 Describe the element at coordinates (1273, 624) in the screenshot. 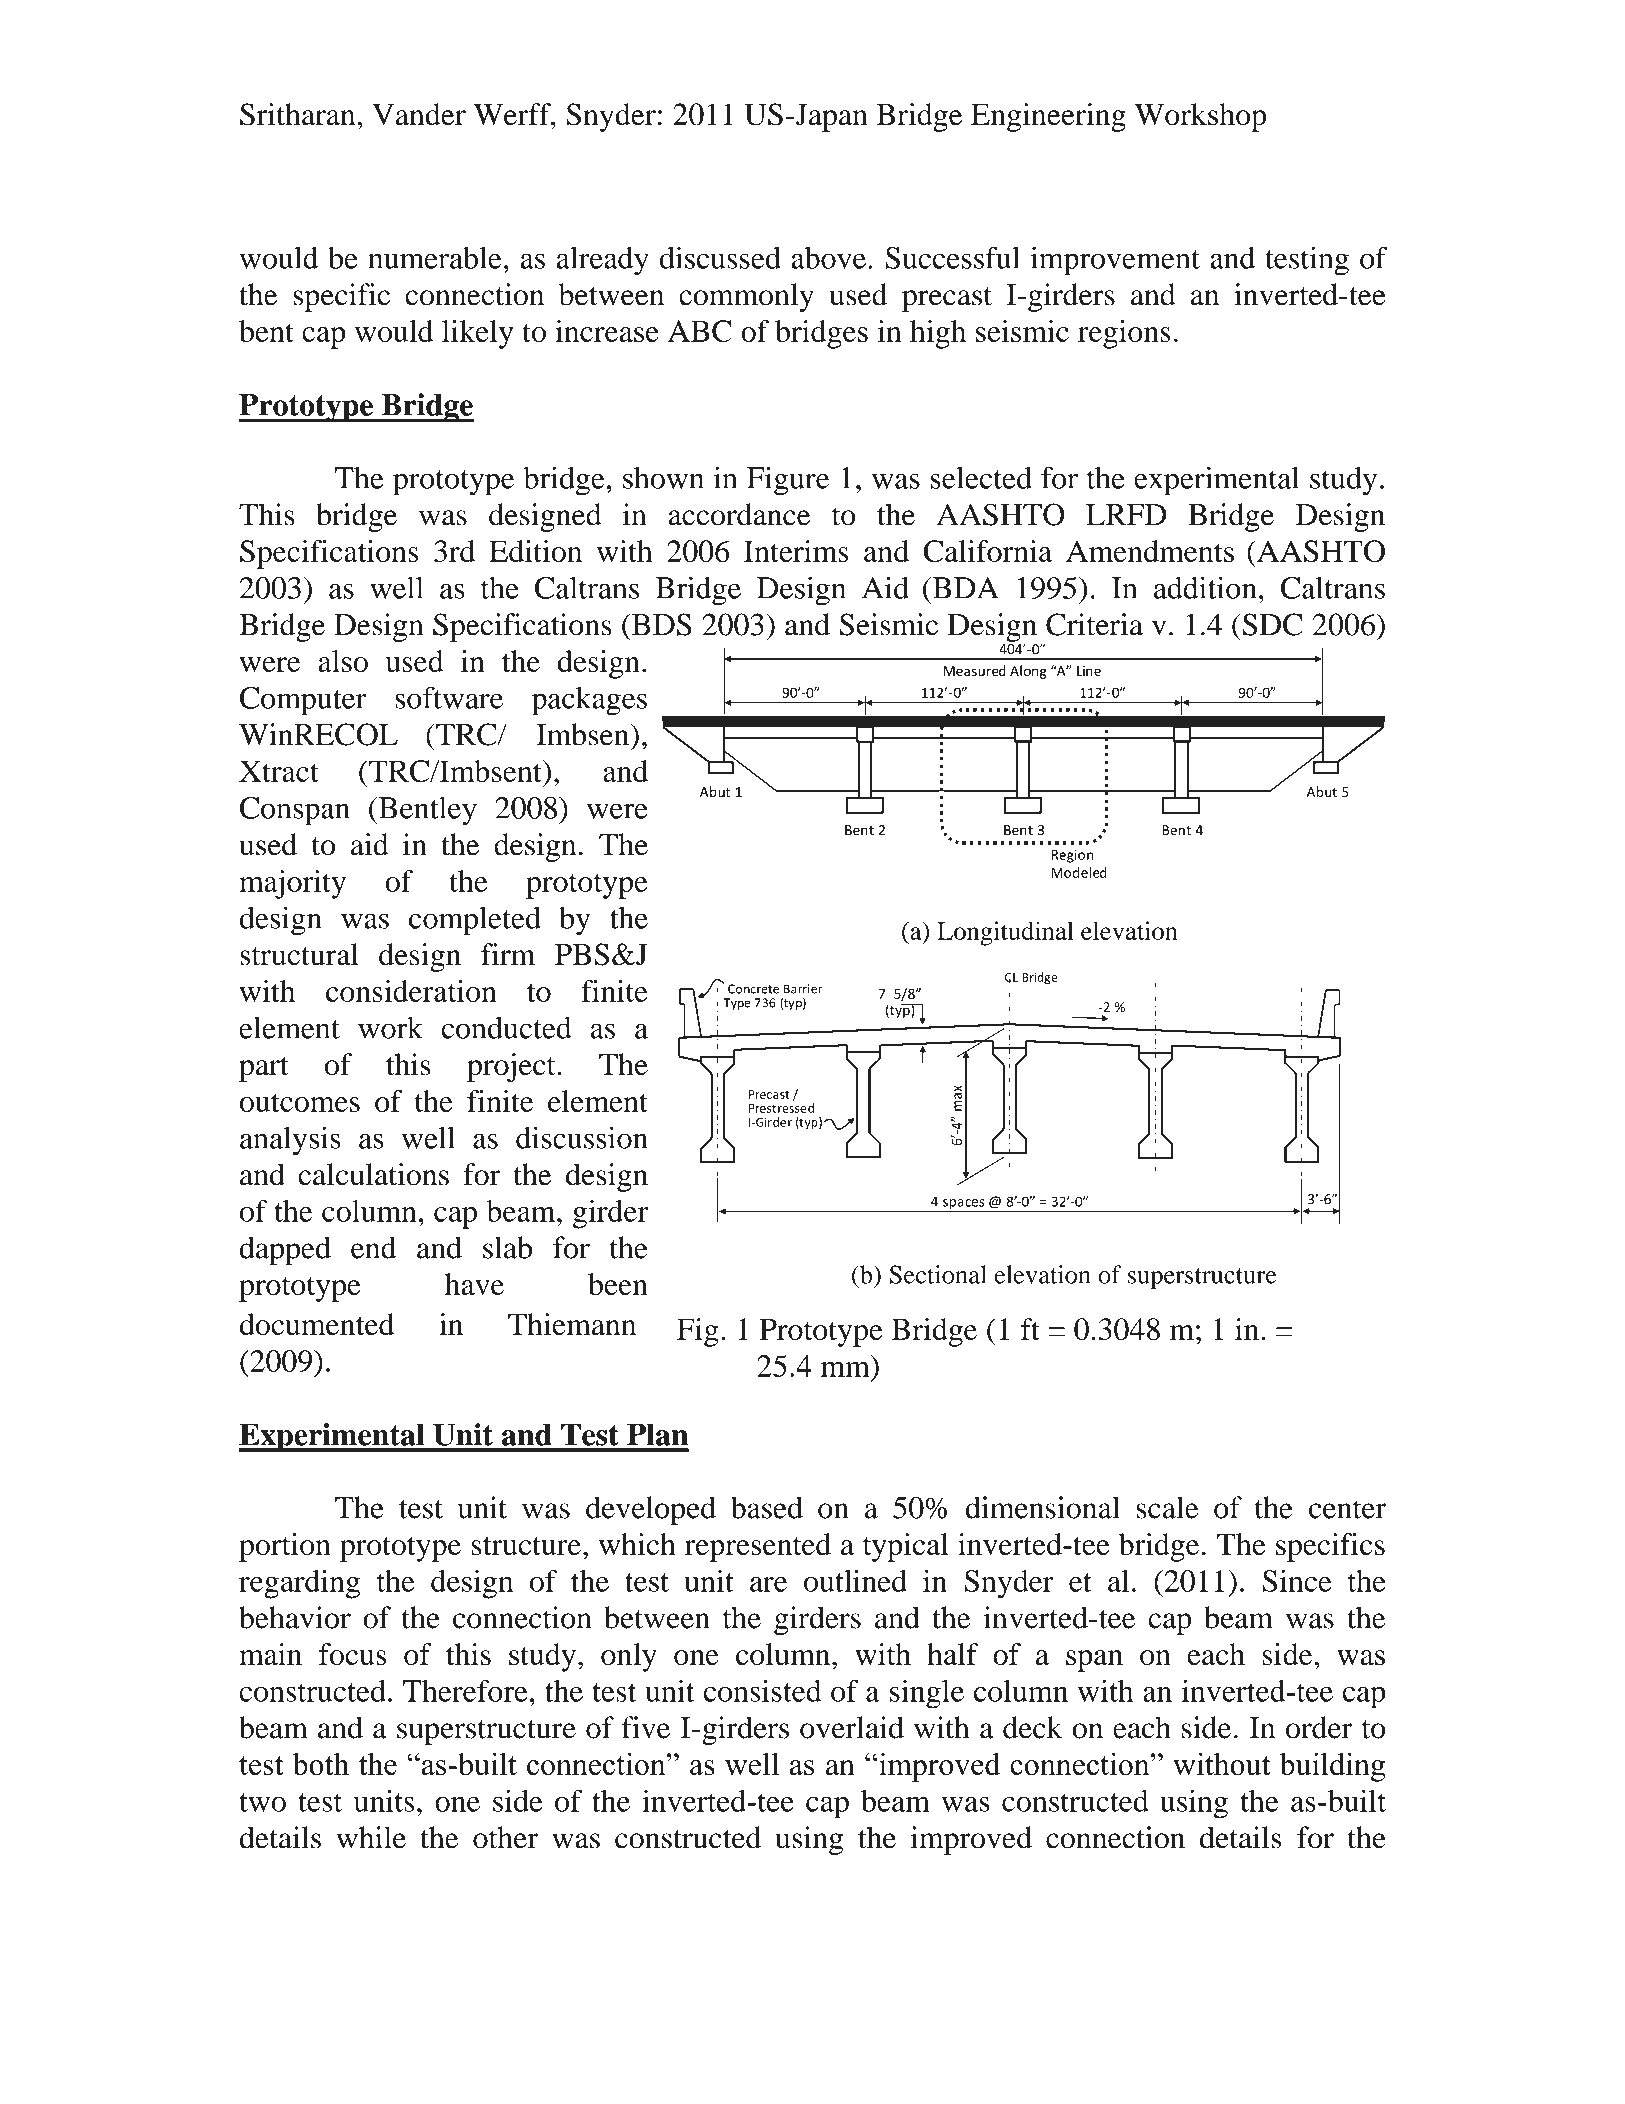

I see `SDC` at that location.
